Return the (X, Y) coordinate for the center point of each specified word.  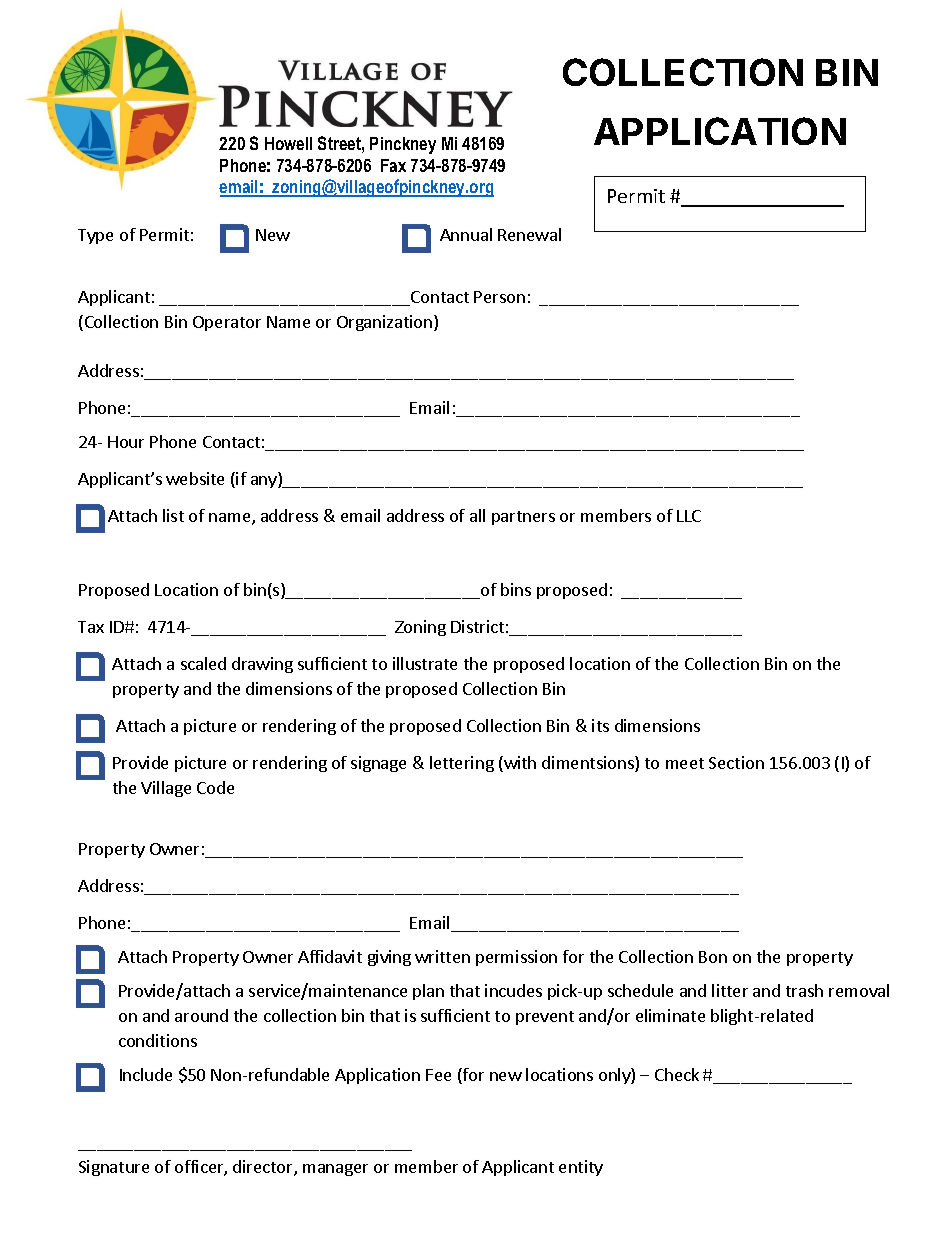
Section (736, 762)
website (195, 478)
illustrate (425, 663)
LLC (689, 516)
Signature (114, 1168)
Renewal (529, 234)
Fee (438, 1075)
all (477, 515)
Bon (713, 957)
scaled (203, 663)
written (442, 956)
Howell (288, 143)
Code (215, 787)
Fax (393, 165)
